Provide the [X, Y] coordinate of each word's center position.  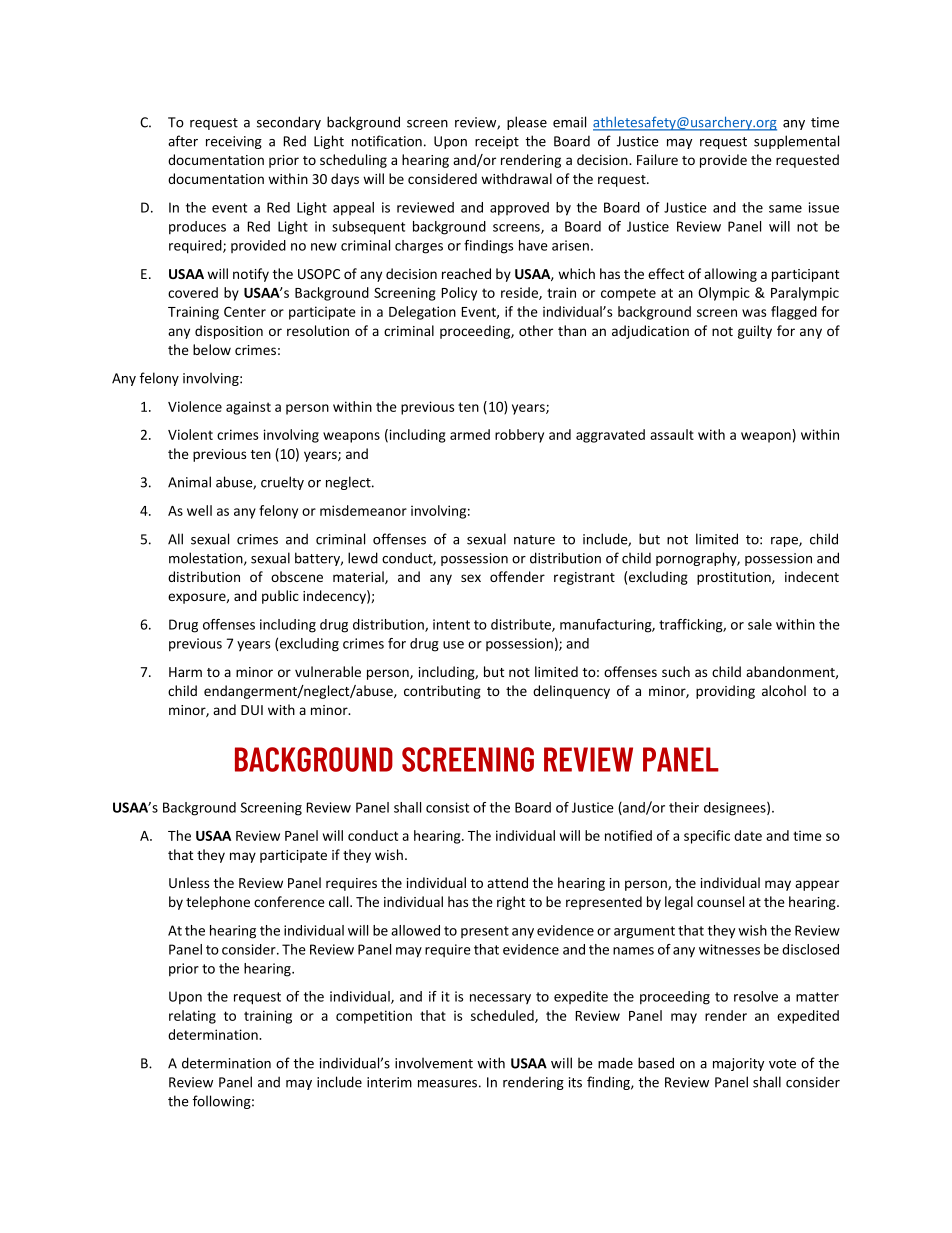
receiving [234, 142]
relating [192, 1017]
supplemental [796, 142]
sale [760, 624]
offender [517, 576]
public [280, 597]
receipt [497, 142]
